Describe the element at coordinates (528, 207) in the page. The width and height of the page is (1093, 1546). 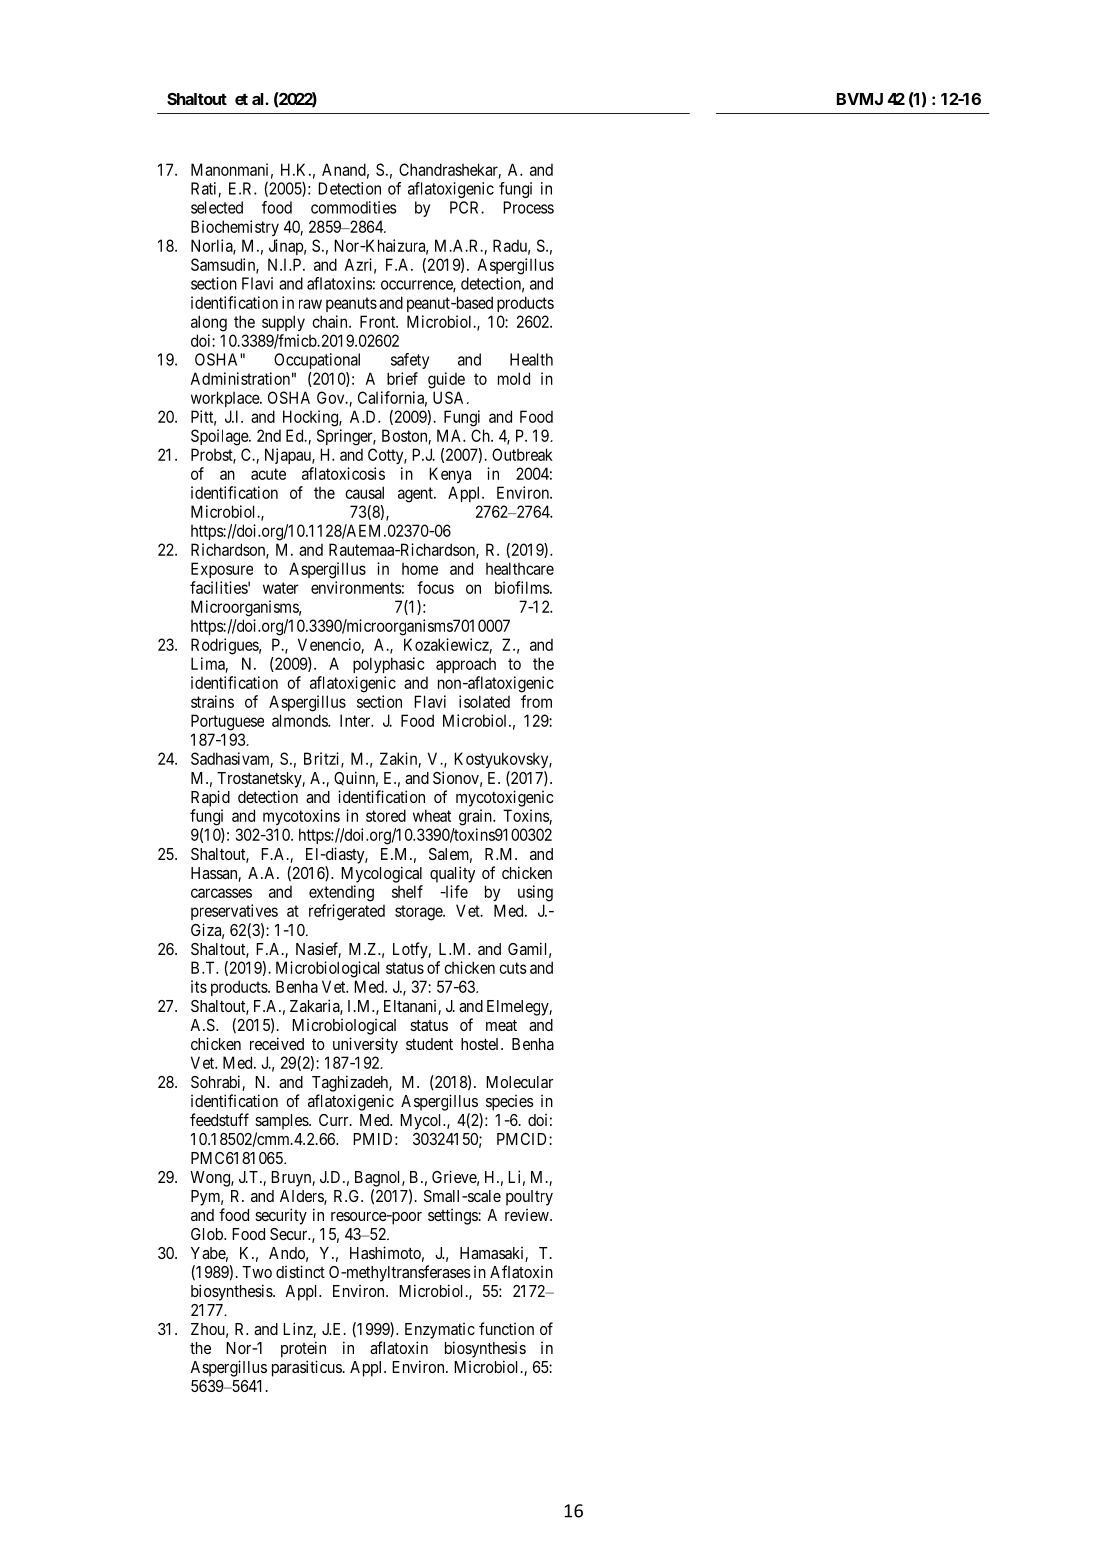
I see `Process` at that location.
